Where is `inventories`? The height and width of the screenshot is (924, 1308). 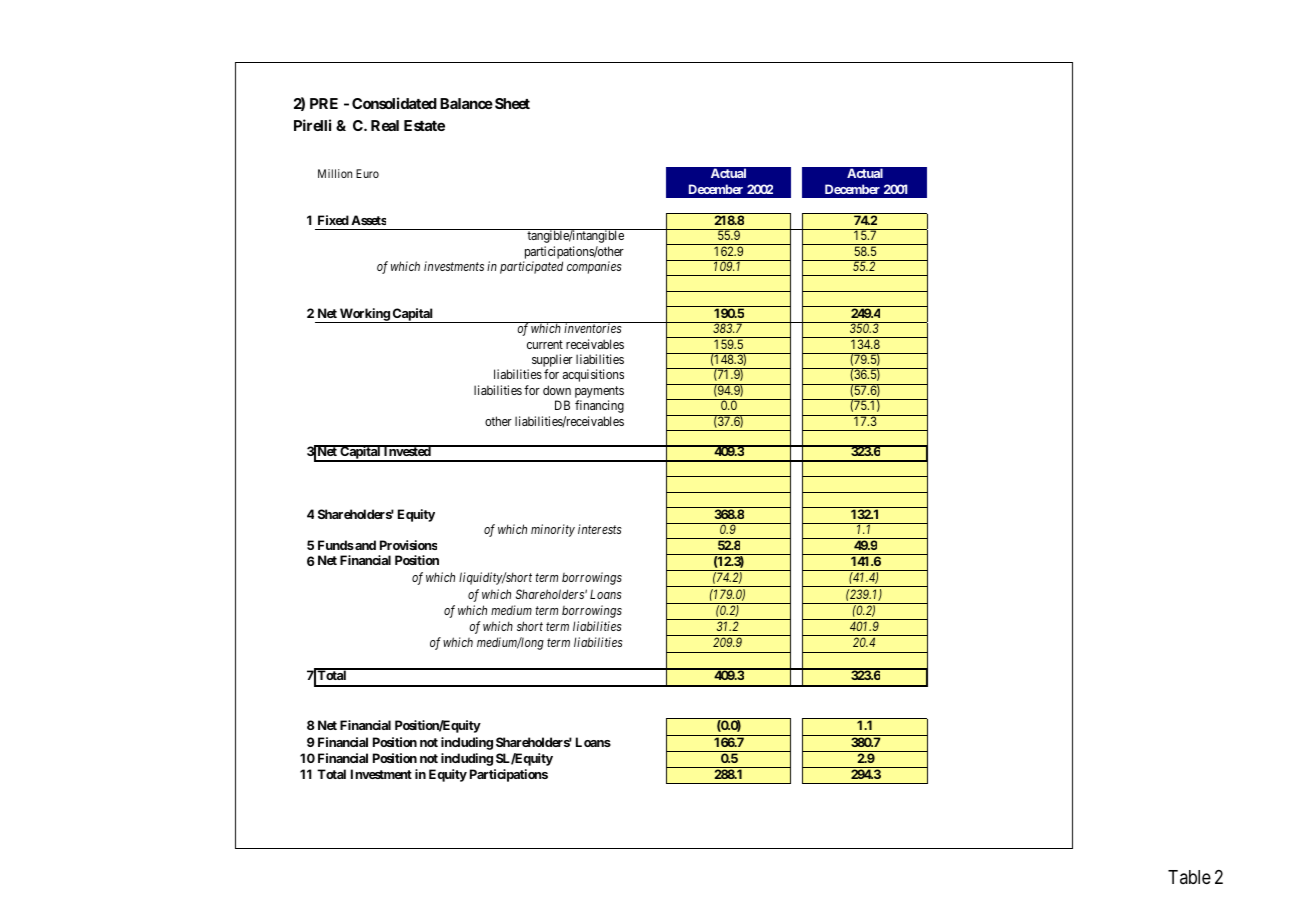 inventories is located at coordinates (593, 328).
